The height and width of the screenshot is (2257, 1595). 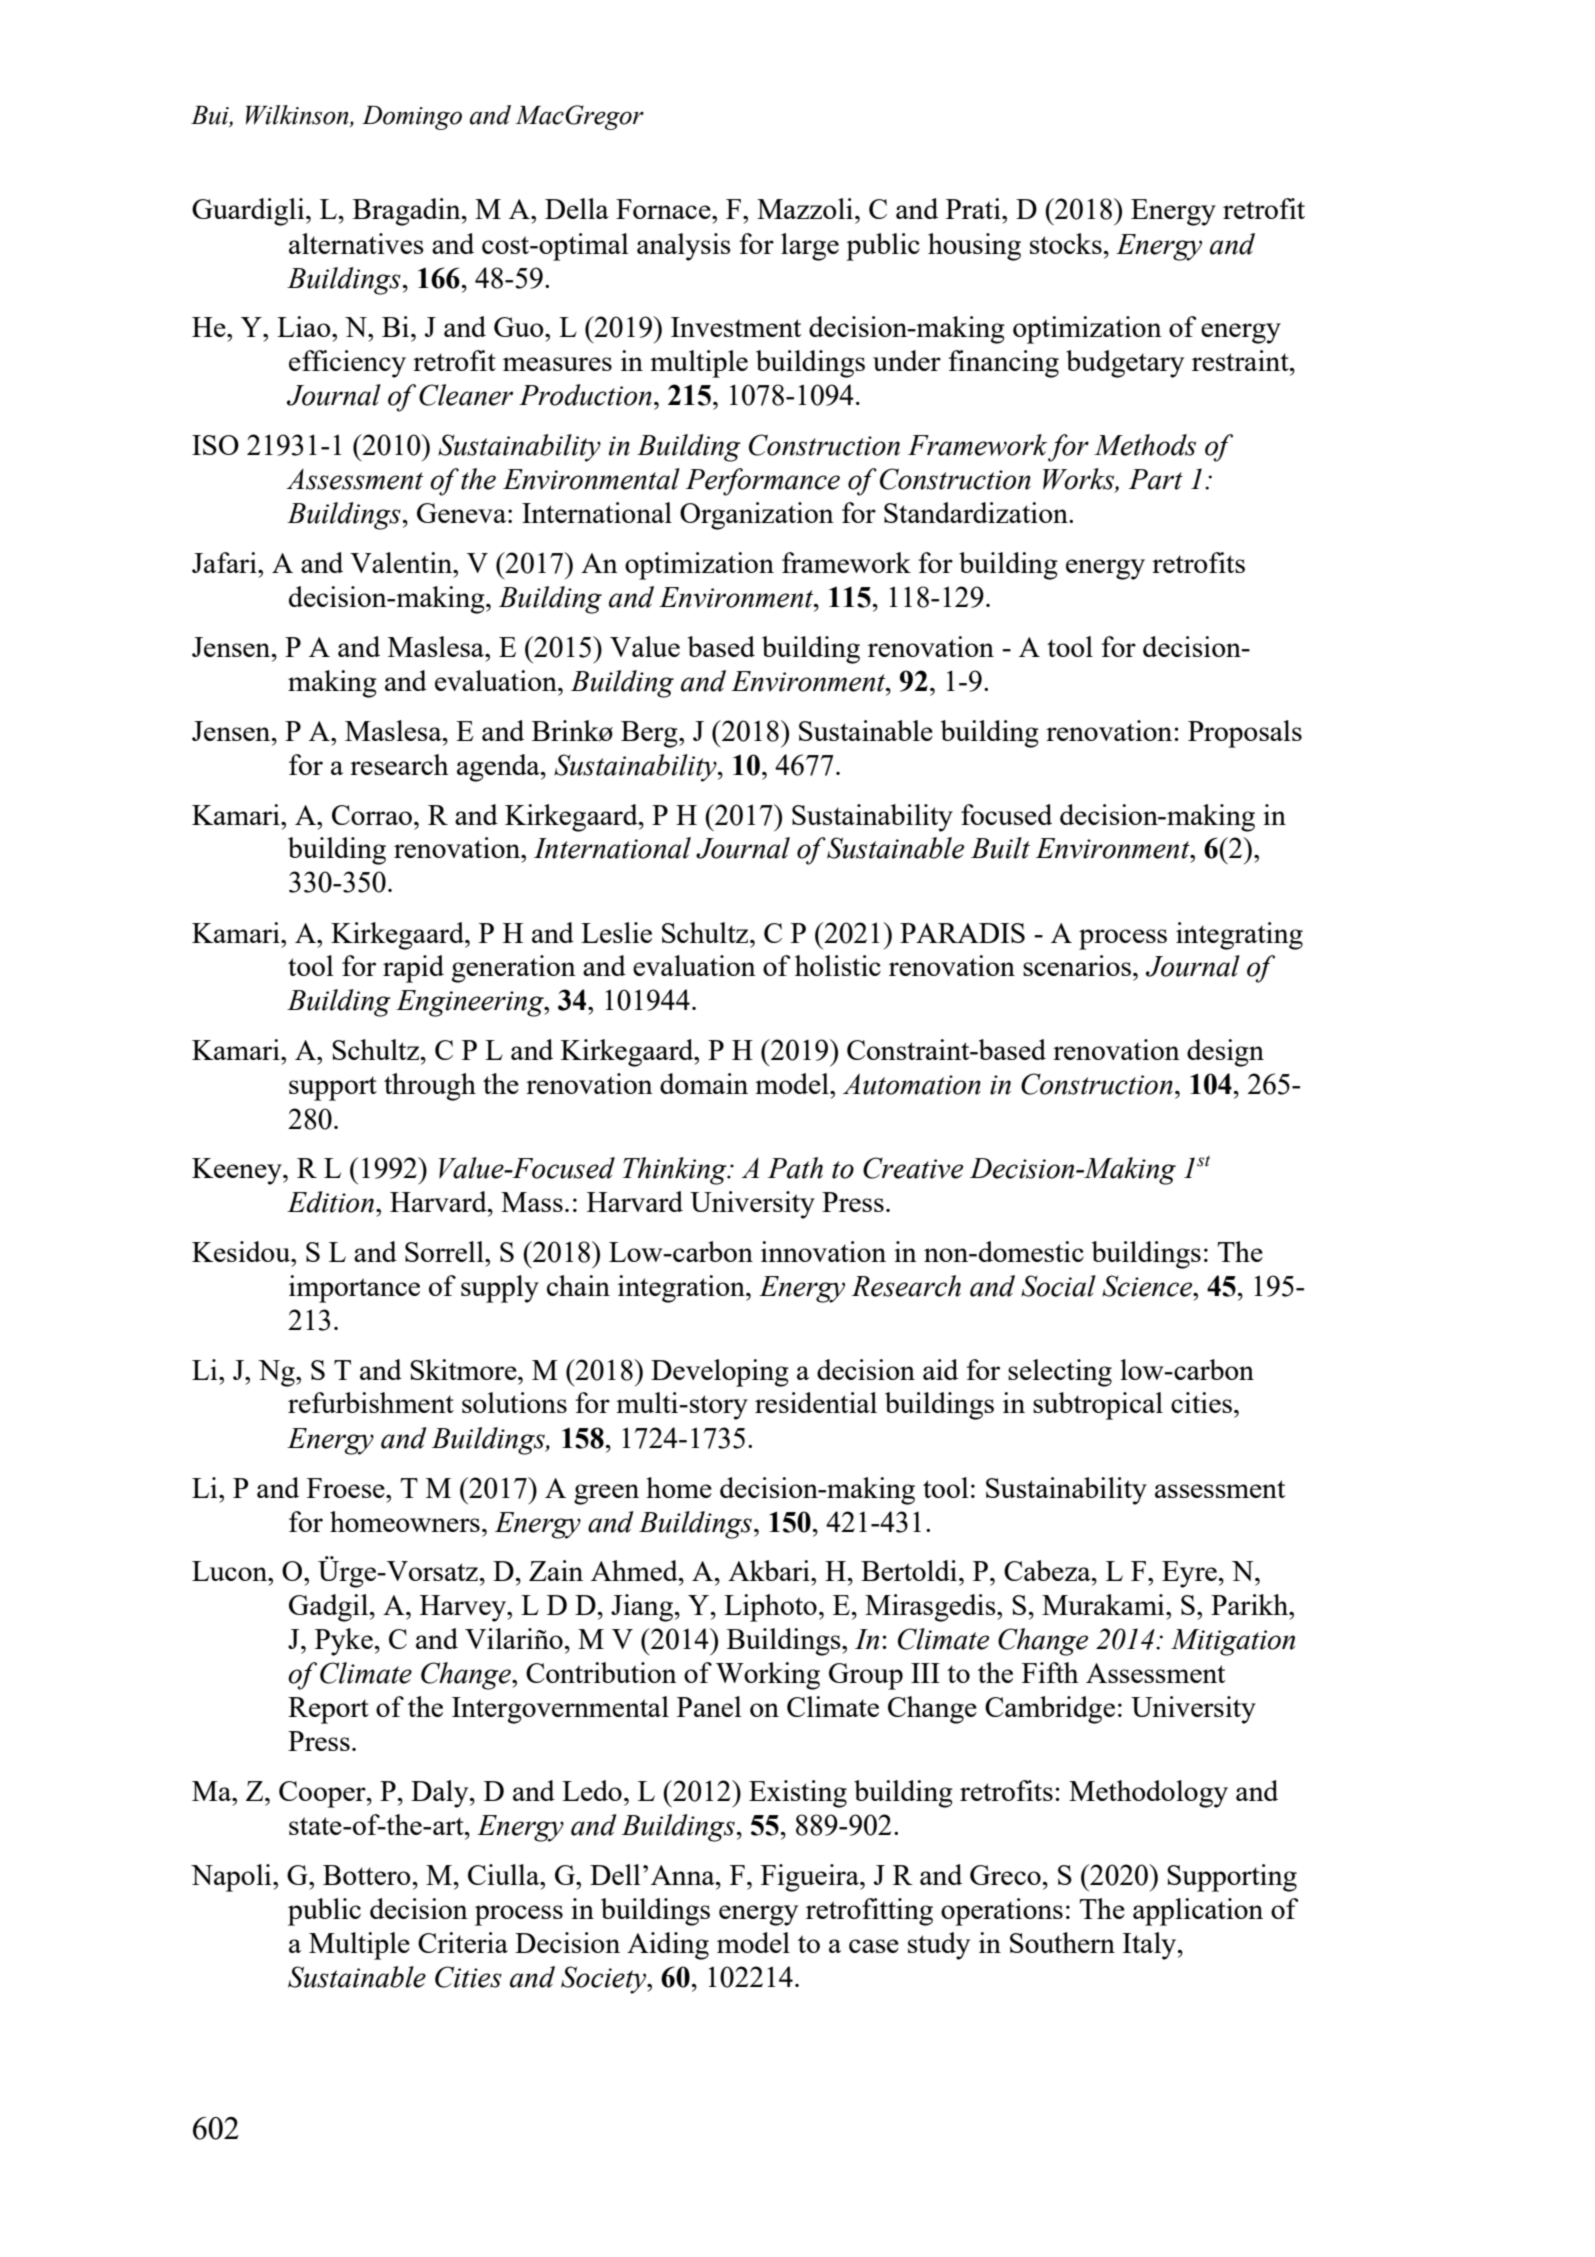 I want to click on Napoli, so click(x=232, y=1878).
